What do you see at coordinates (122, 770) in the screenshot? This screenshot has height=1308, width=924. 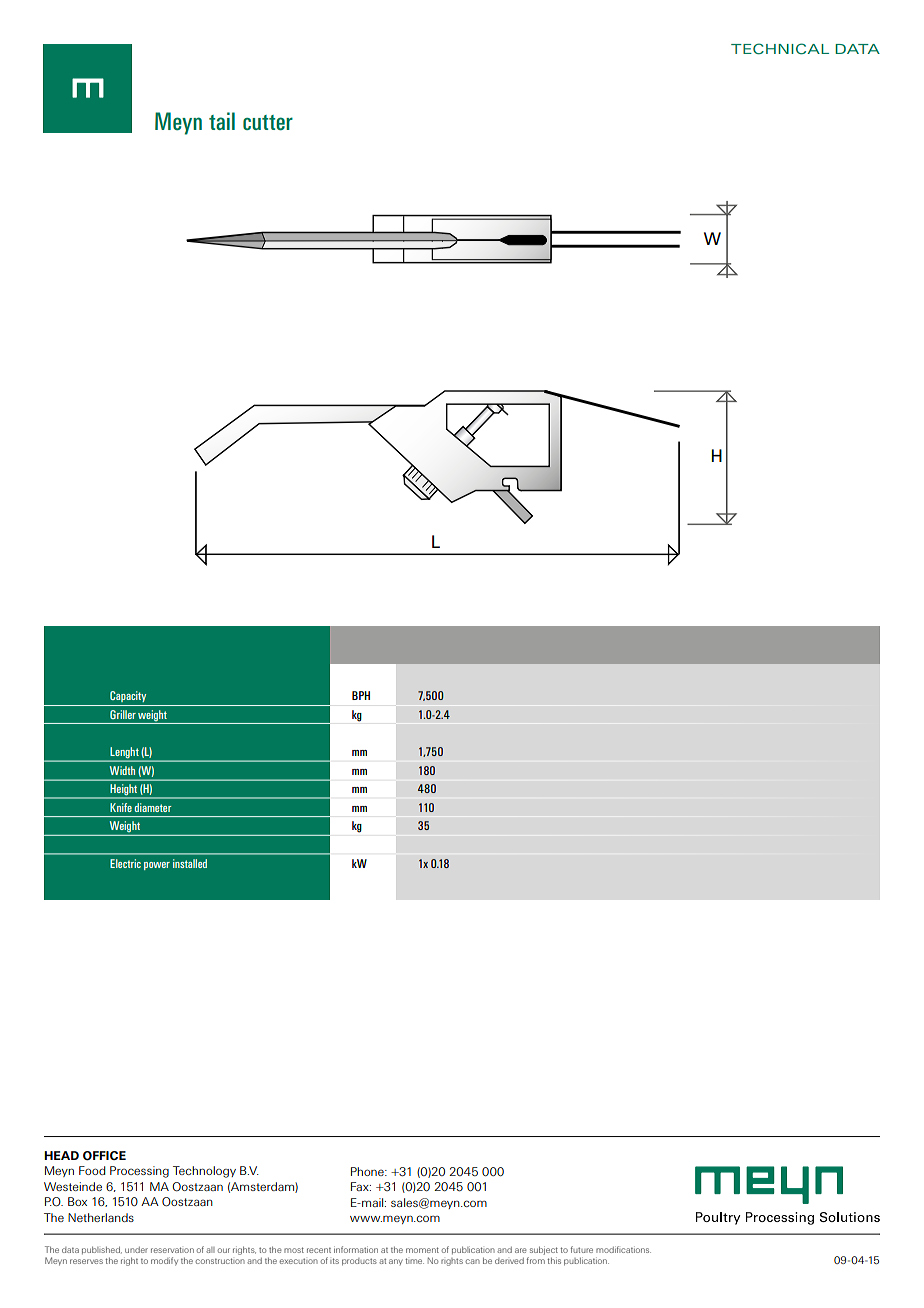 I see `Width` at bounding box center [122, 770].
